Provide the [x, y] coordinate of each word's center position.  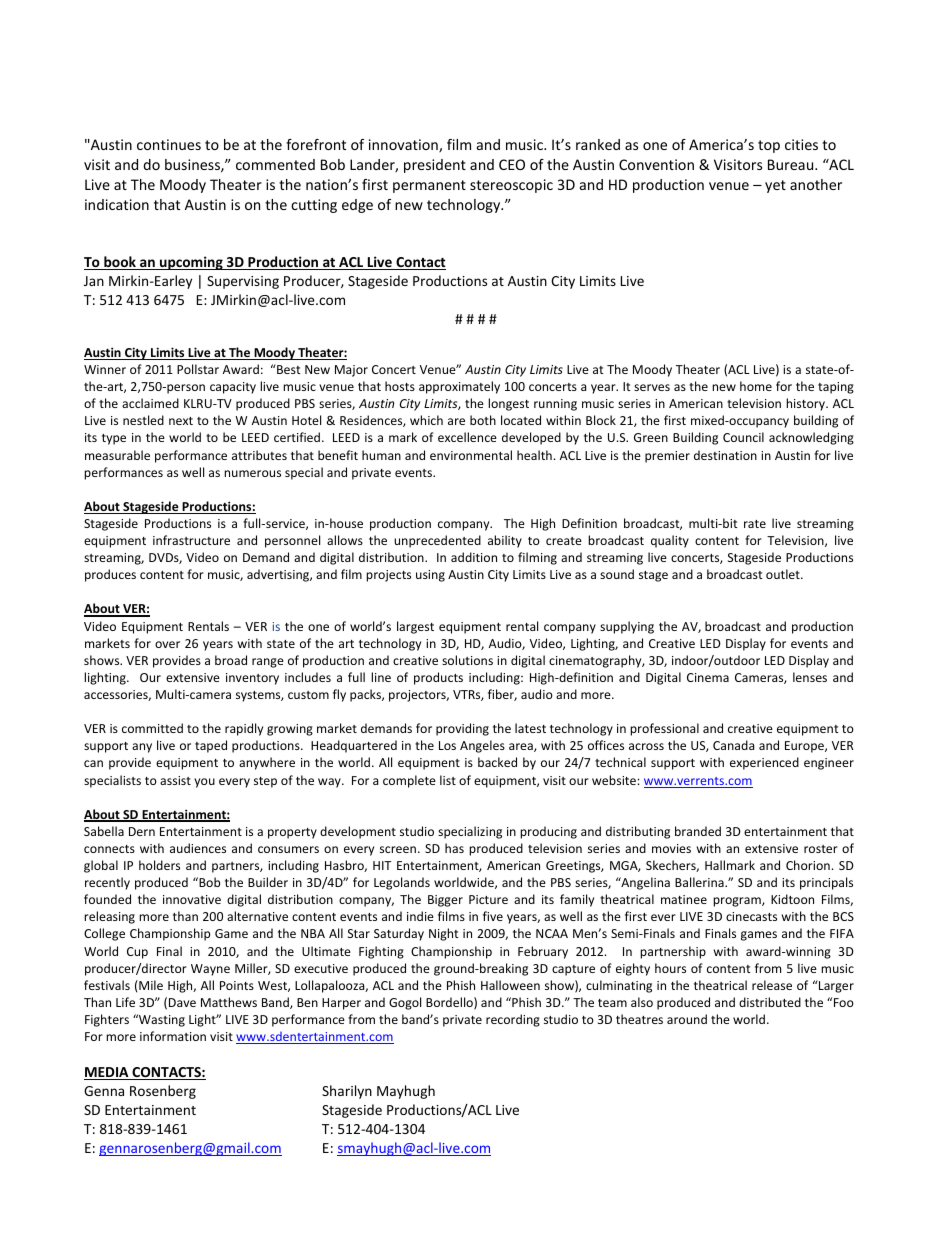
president [435, 166]
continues [169, 144]
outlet [784, 574]
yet [775, 186]
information [173, 1036]
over [167, 644]
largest [415, 627]
